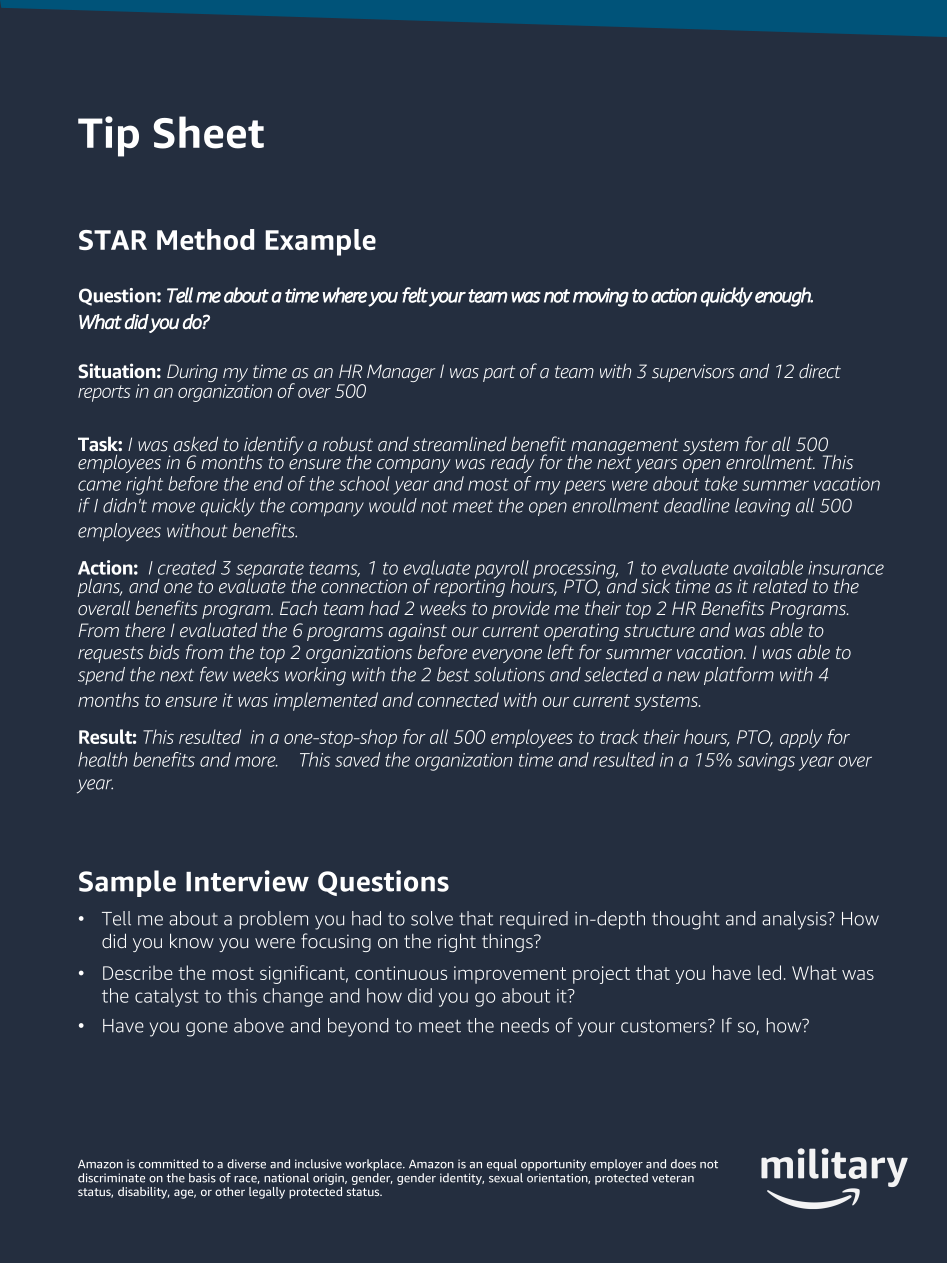 The image size is (947, 1263). I want to click on committed, so click(168, 1164).
